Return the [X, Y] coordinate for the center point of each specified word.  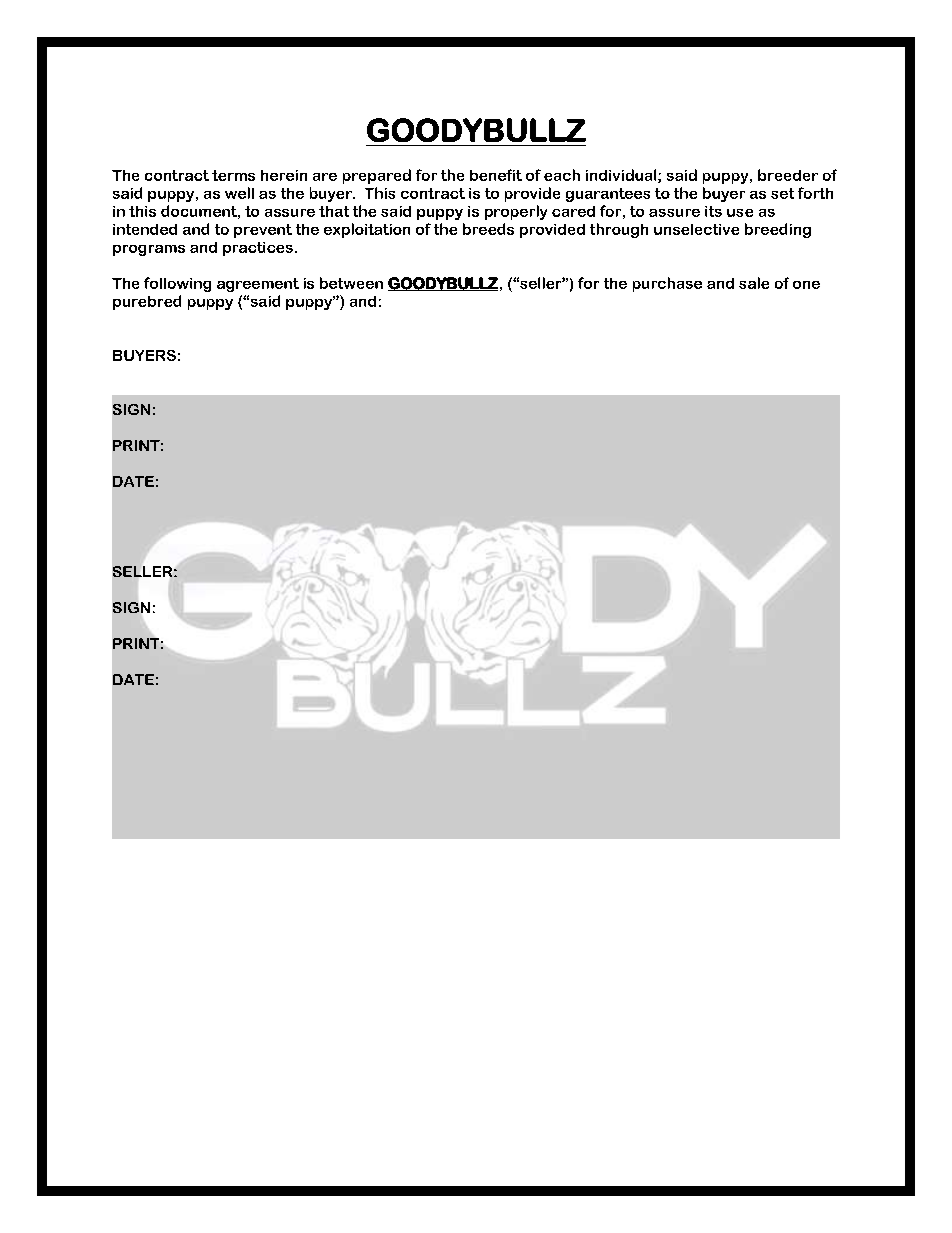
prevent [263, 231]
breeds [488, 229]
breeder [788, 175]
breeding [778, 230]
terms [233, 175]
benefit [496, 175]
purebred [147, 302]
